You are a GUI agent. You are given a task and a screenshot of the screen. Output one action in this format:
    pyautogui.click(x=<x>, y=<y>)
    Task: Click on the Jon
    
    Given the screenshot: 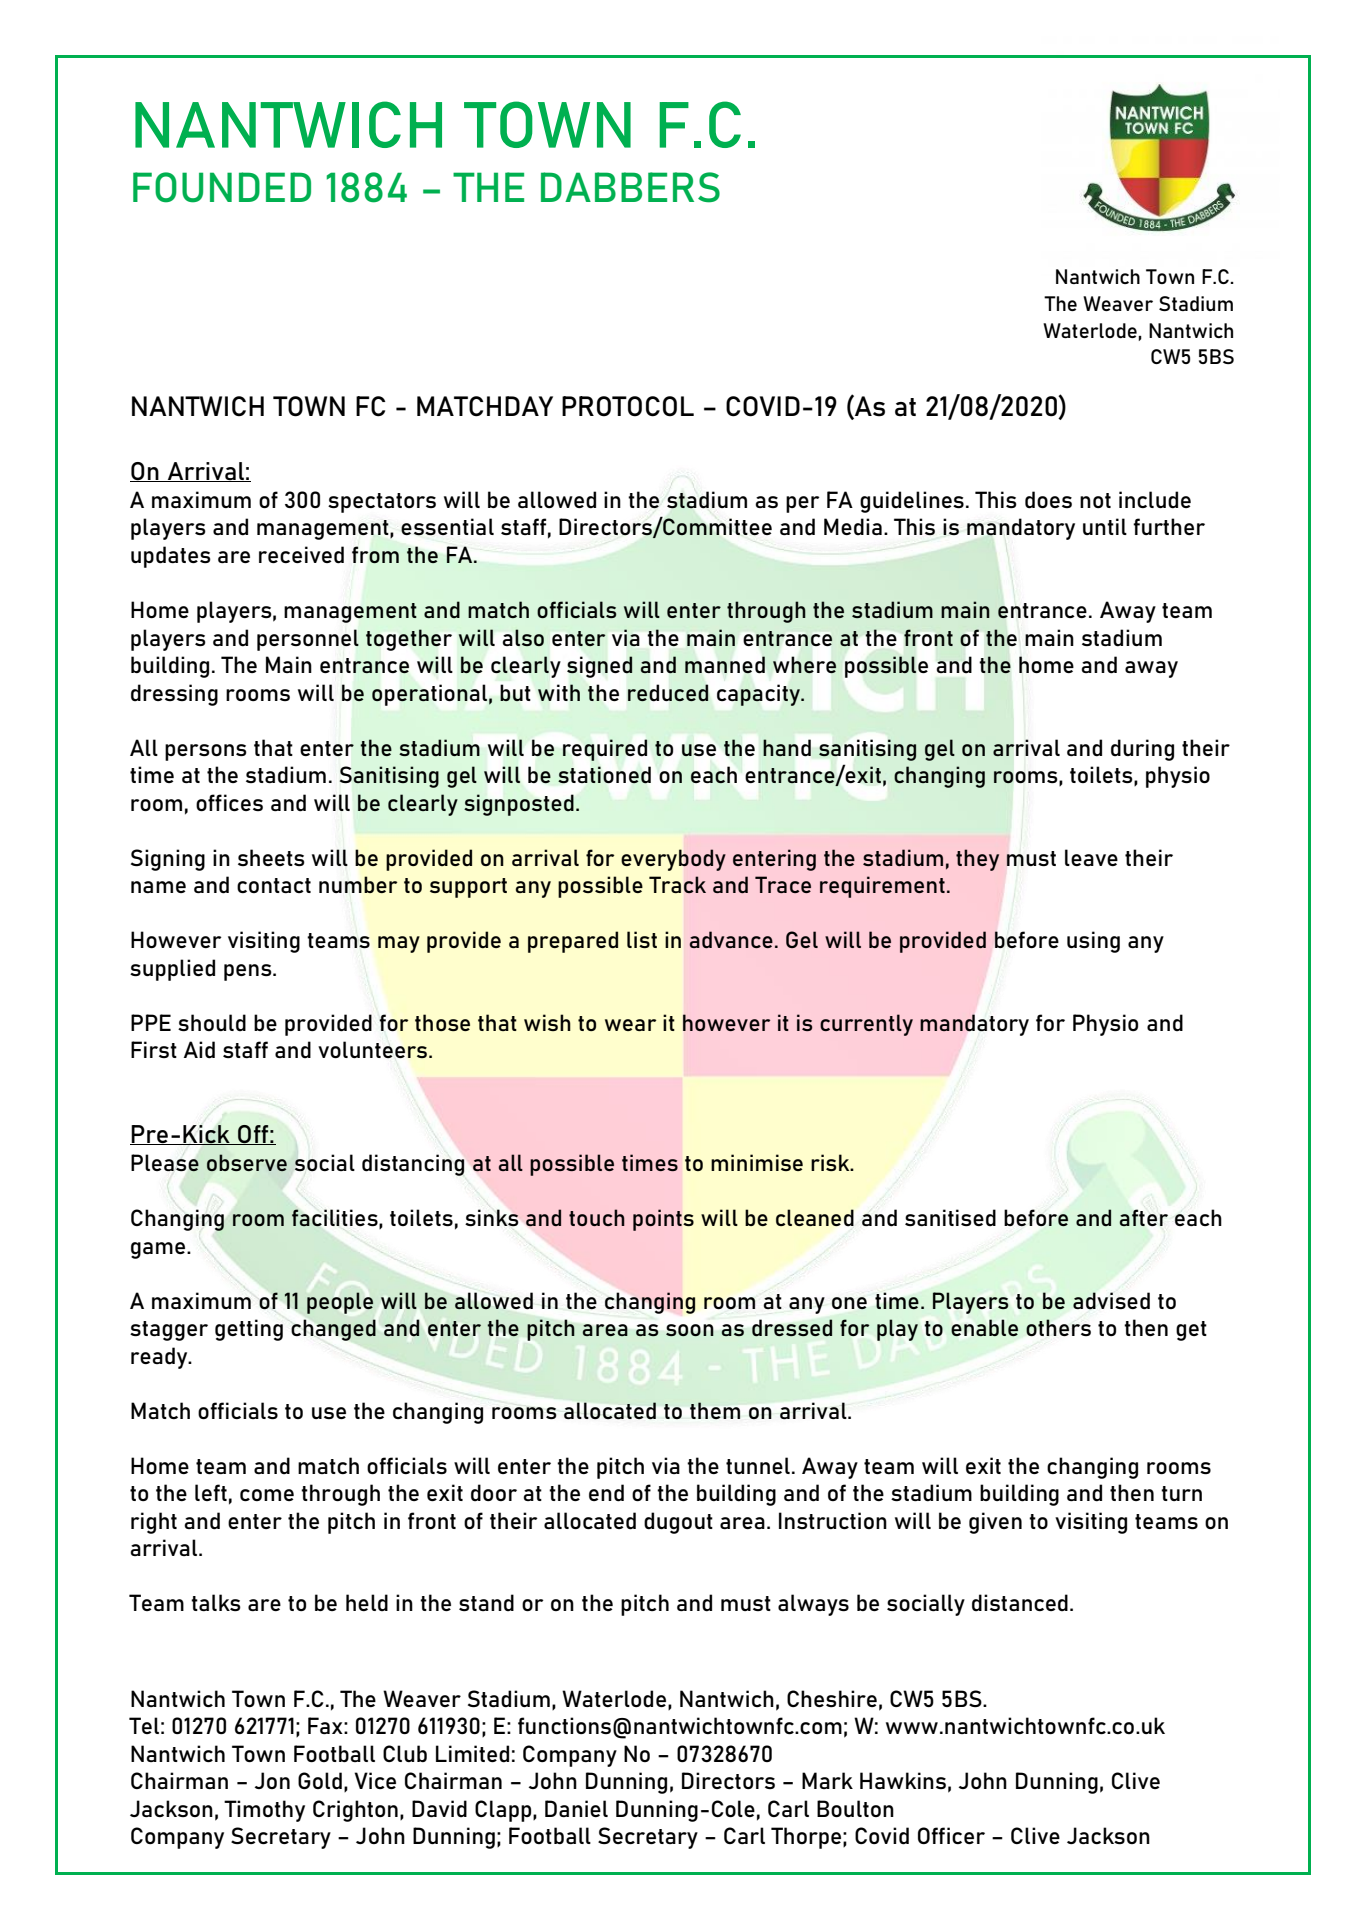 What is the action you would take?
    pyautogui.click(x=272, y=1780)
